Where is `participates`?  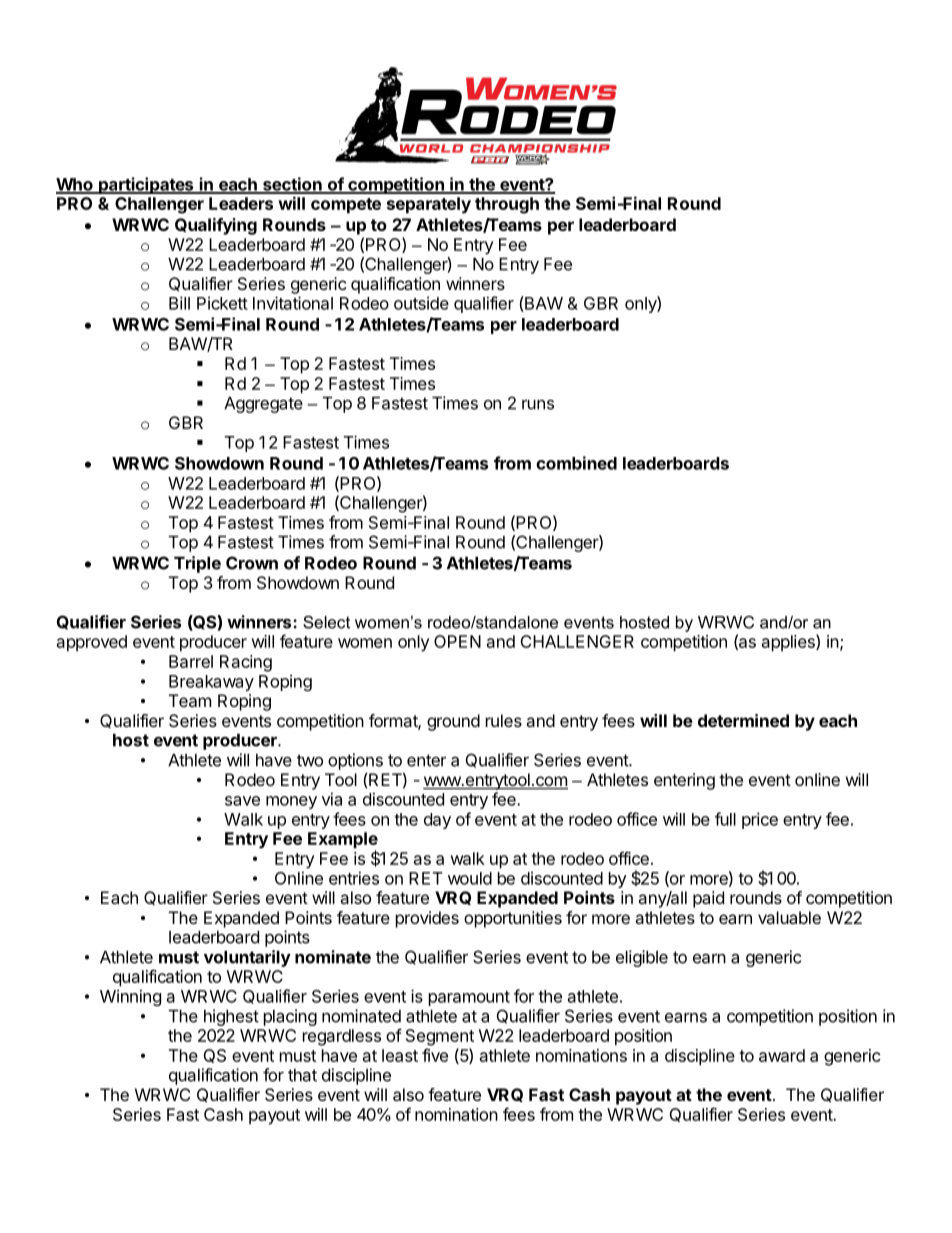 participates is located at coordinates (146, 185).
